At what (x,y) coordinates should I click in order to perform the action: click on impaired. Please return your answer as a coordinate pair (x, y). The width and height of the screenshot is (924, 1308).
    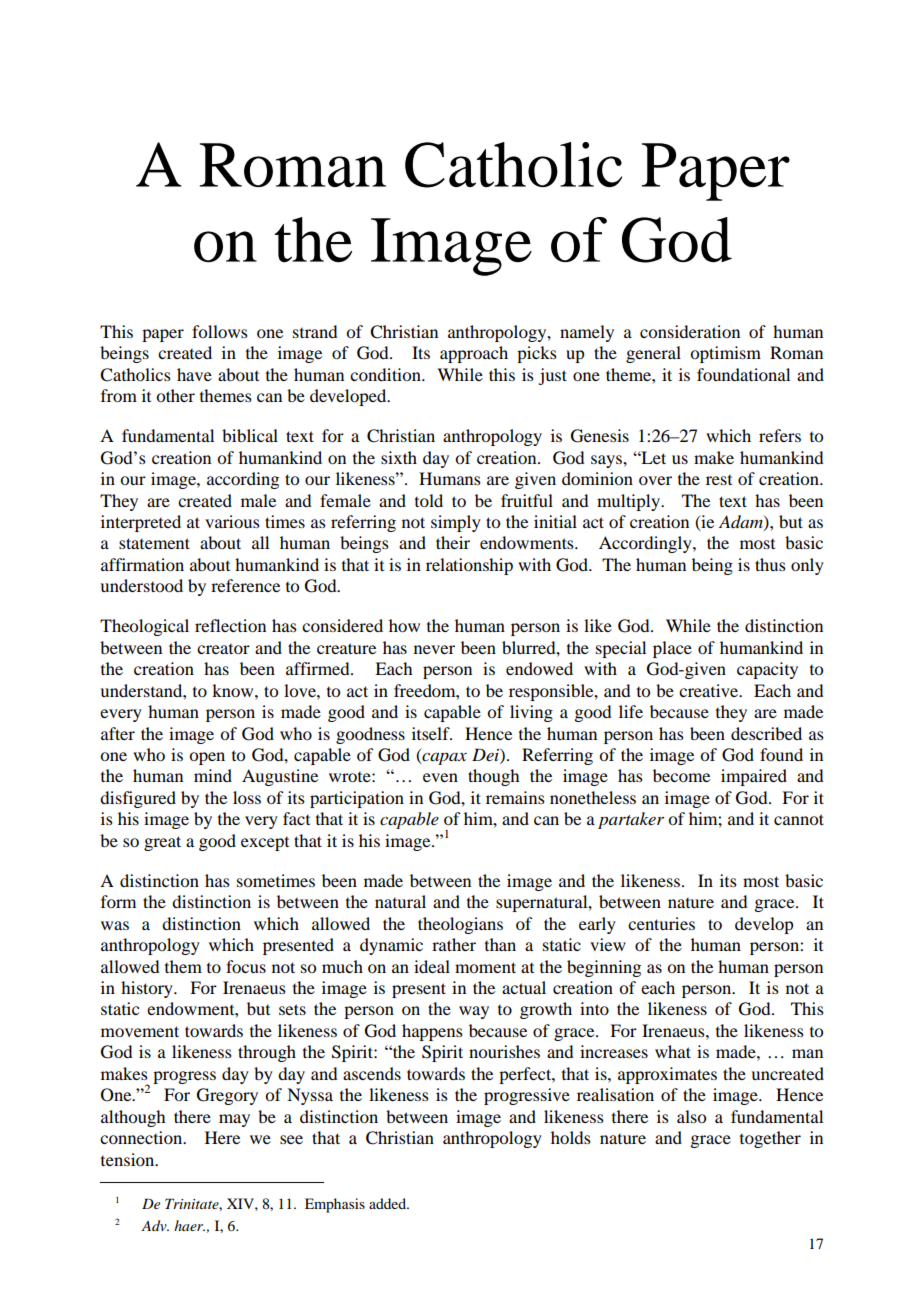
    Looking at the image, I should click on (754, 777).
